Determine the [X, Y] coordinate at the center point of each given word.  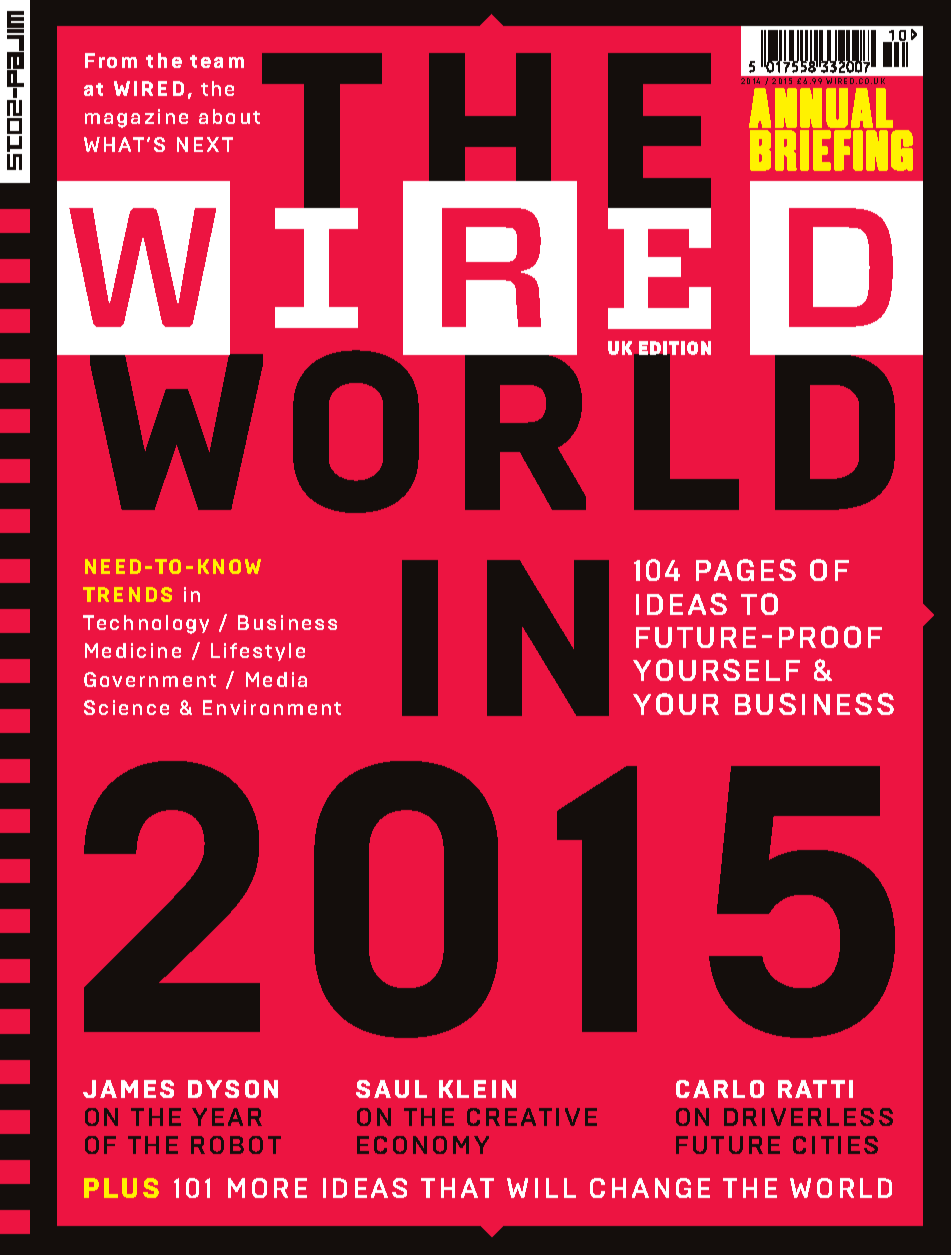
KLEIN [477, 1089]
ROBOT [236, 1145]
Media [276, 679]
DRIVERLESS [808, 1117]
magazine [136, 118]
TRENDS [127, 594]
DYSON [233, 1089]
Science [126, 707]
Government [150, 679]
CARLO [720, 1089]
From [111, 60]
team [217, 61]
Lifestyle [258, 652]
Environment [272, 707]
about [229, 116]
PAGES [746, 570]
